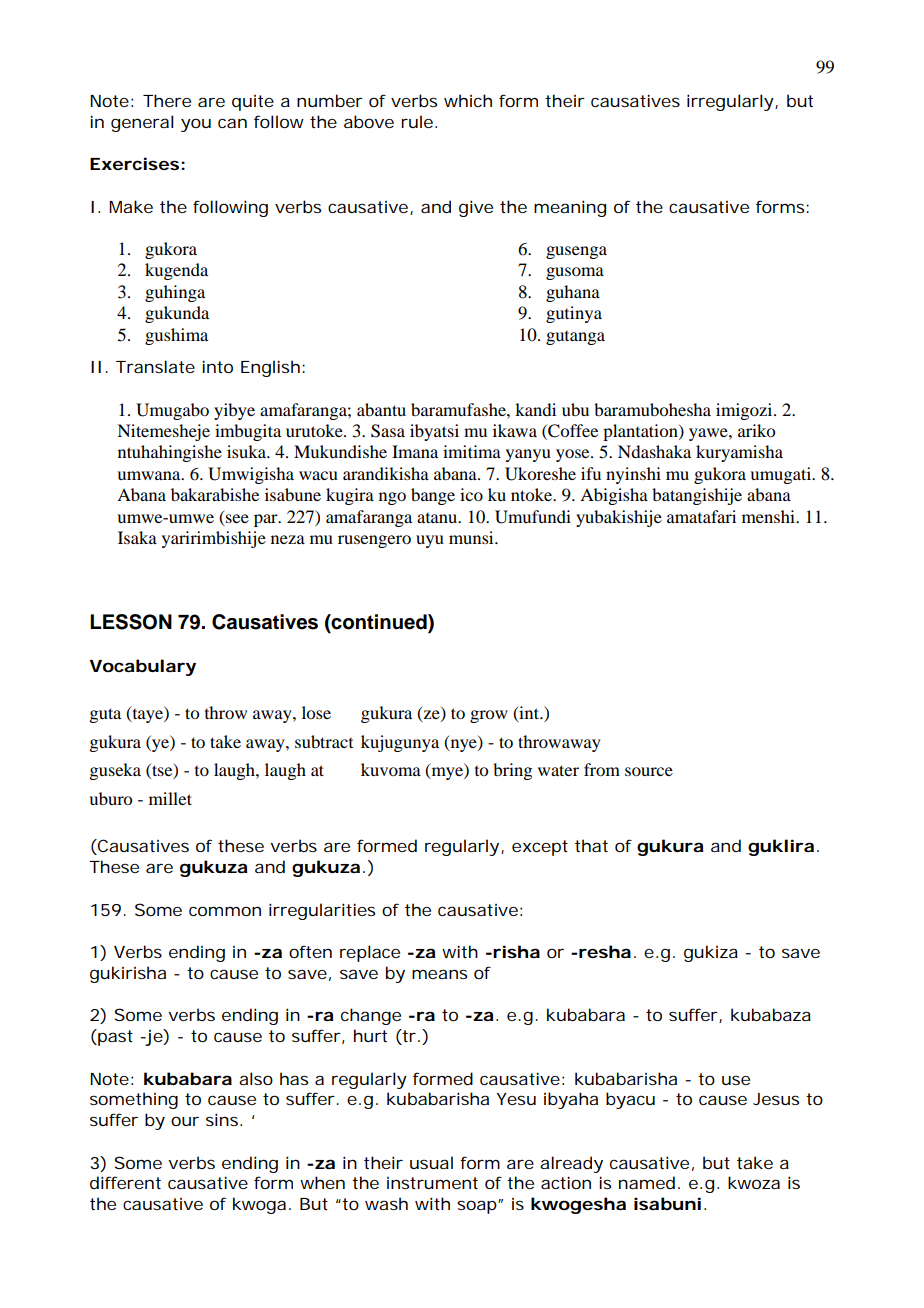 The image size is (924, 1308). Describe the element at coordinates (125, 1182) in the document. I see `different` at that location.
